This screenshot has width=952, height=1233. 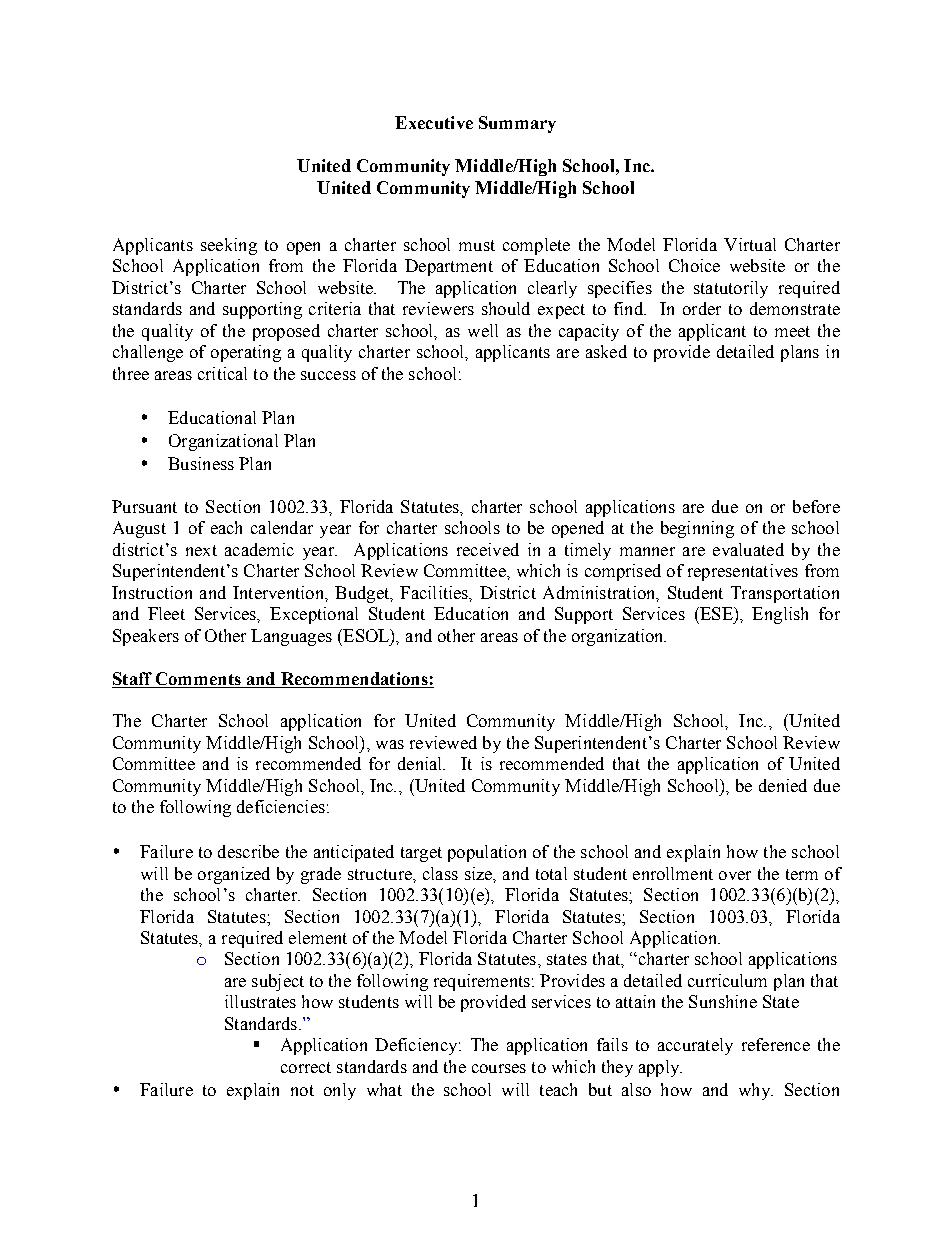 What do you see at coordinates (306, 1067) in the screenshot?
I see `correct` at bounding box center [306, 1067].
